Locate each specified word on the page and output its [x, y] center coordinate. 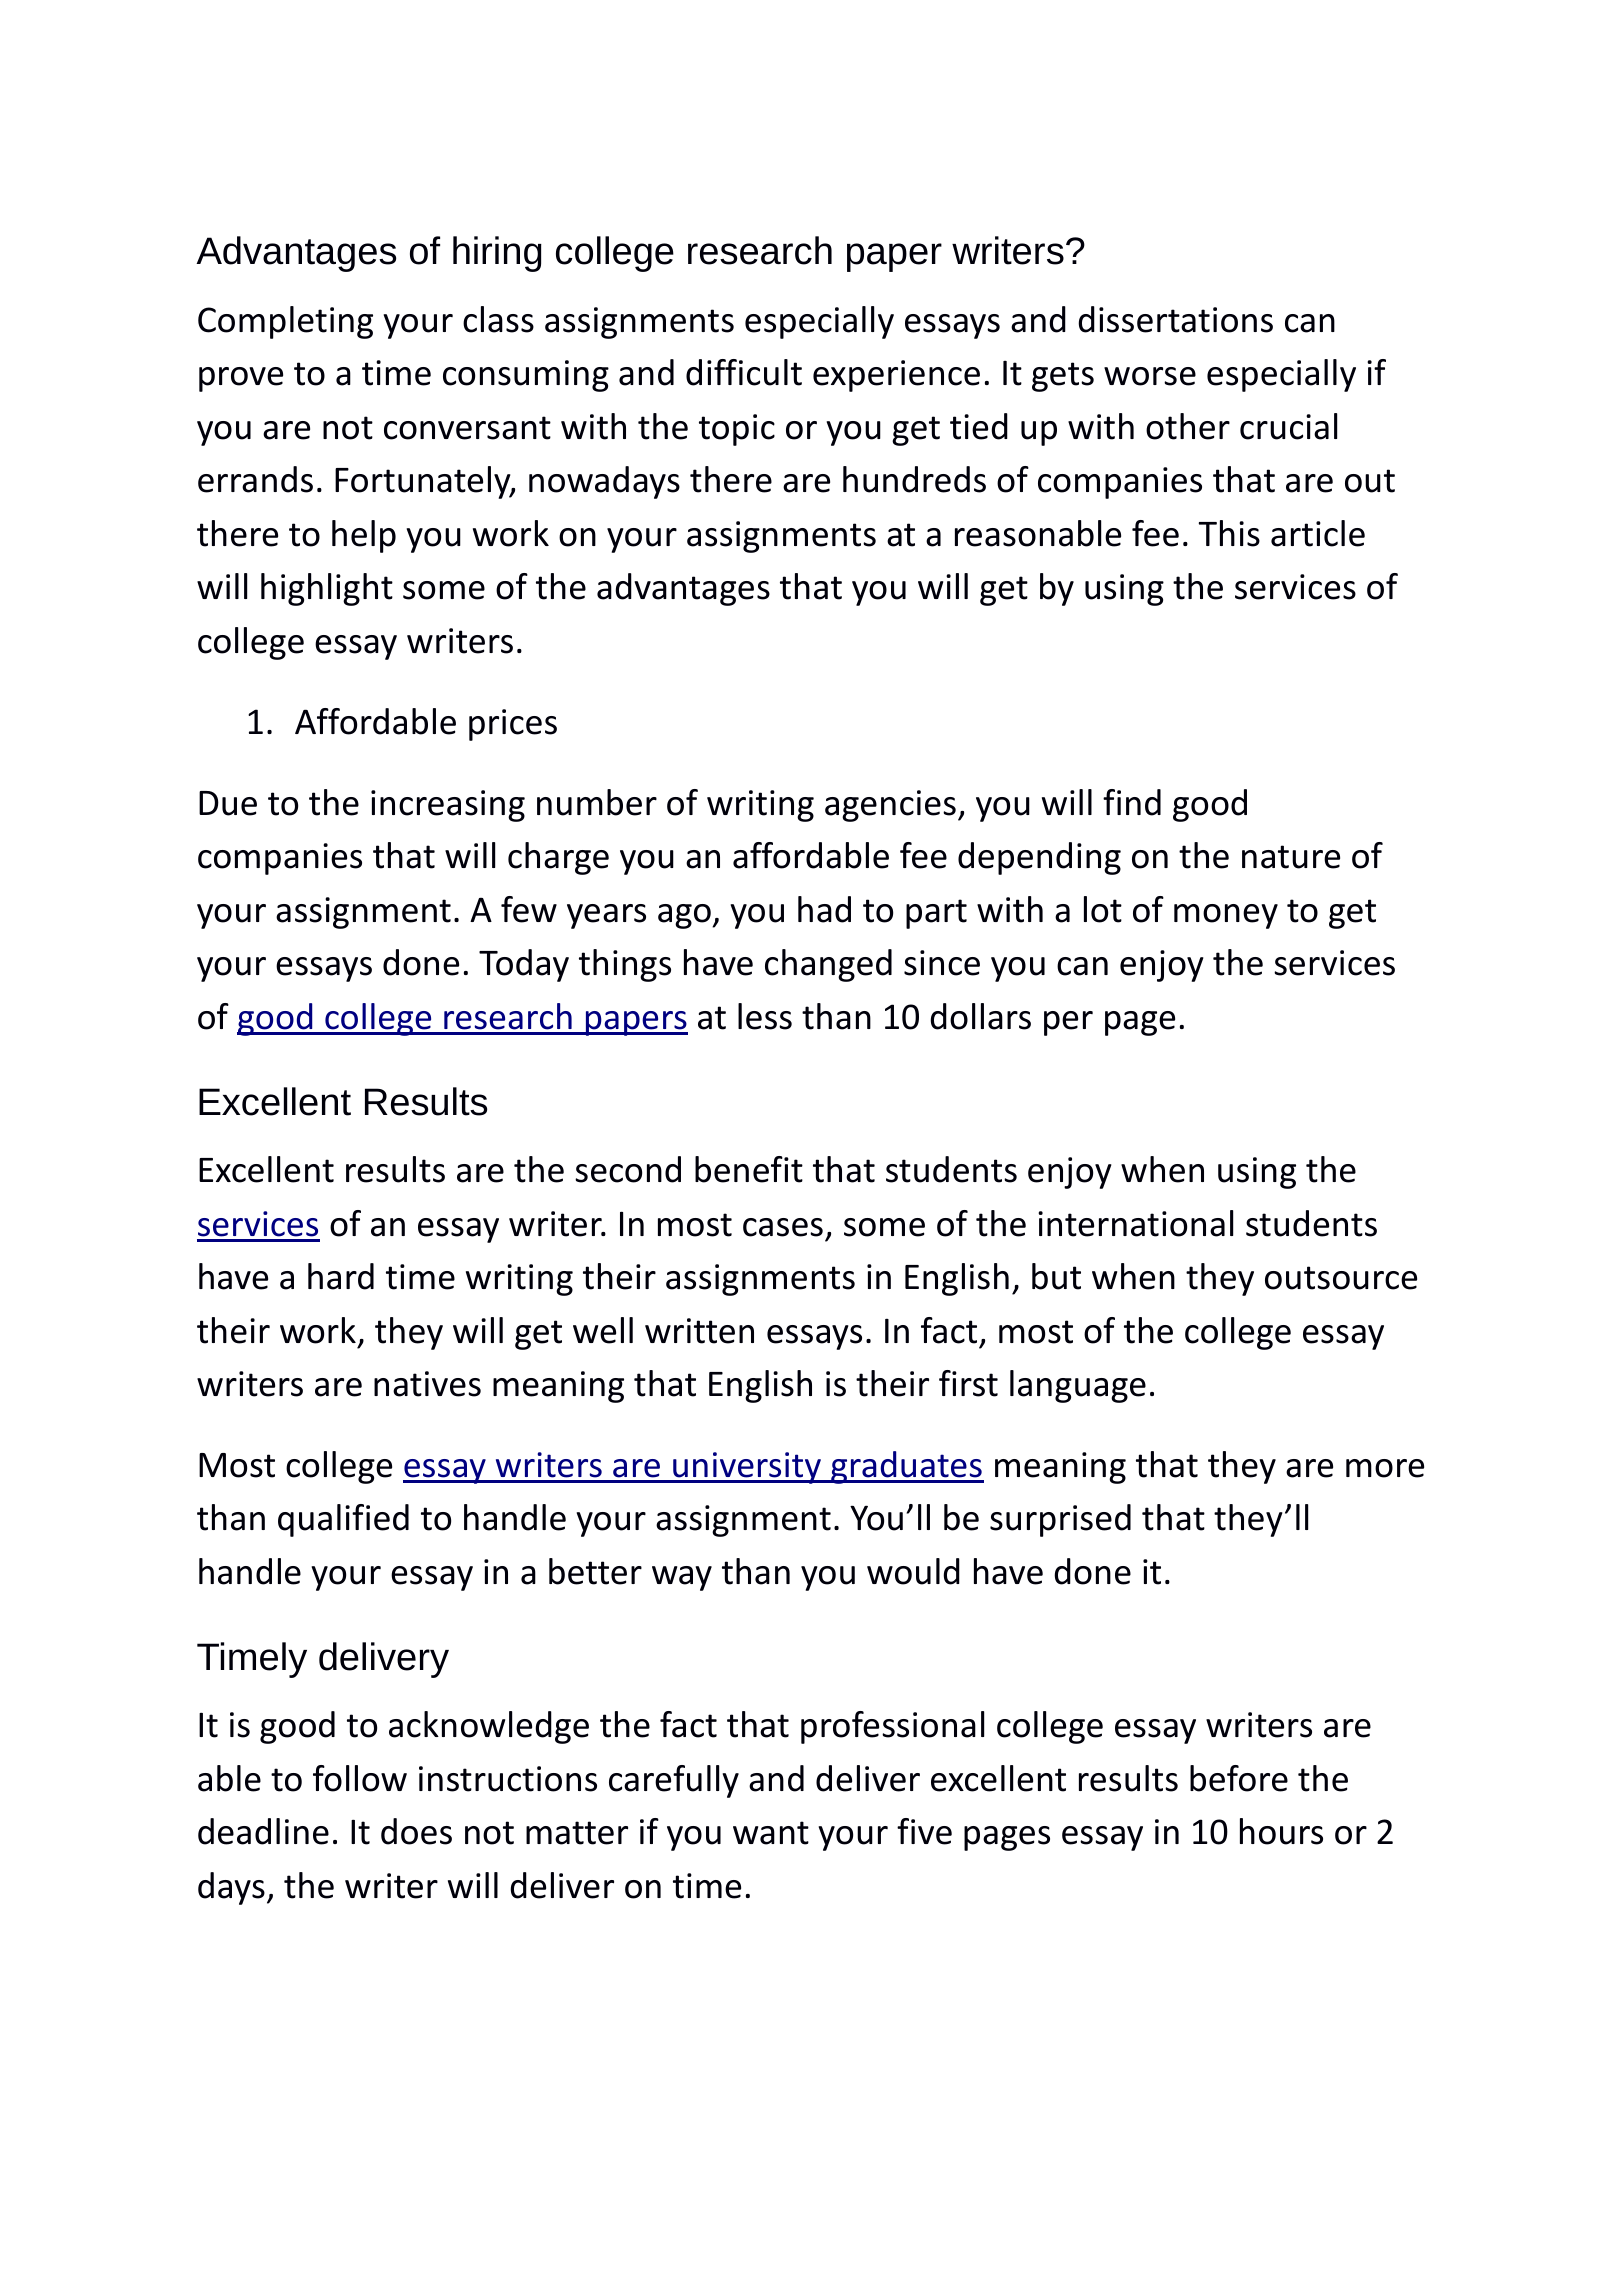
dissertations [1175, 319]
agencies [890, 806]
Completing [285, 322]
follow [360, 1778]
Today [524, 965]
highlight [327, 589]
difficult [744, 372]
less [765, 1016]
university [747, 1468]
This [1229, 533]
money [1226, 916]
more [1385, 1468]
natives [427, 1384]
